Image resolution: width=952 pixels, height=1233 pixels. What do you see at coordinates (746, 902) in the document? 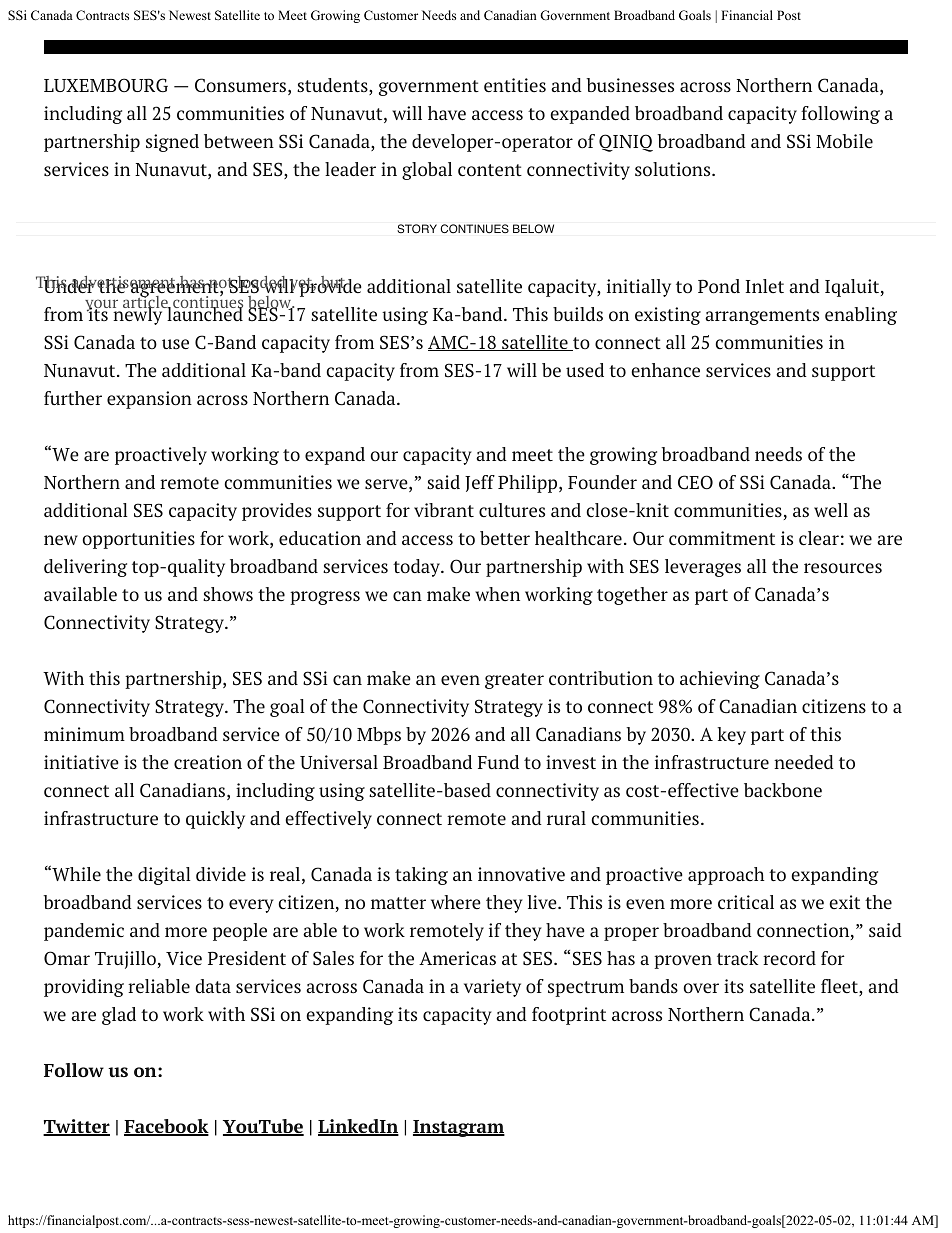
I see `critical` at bounding box center [746, 902].
